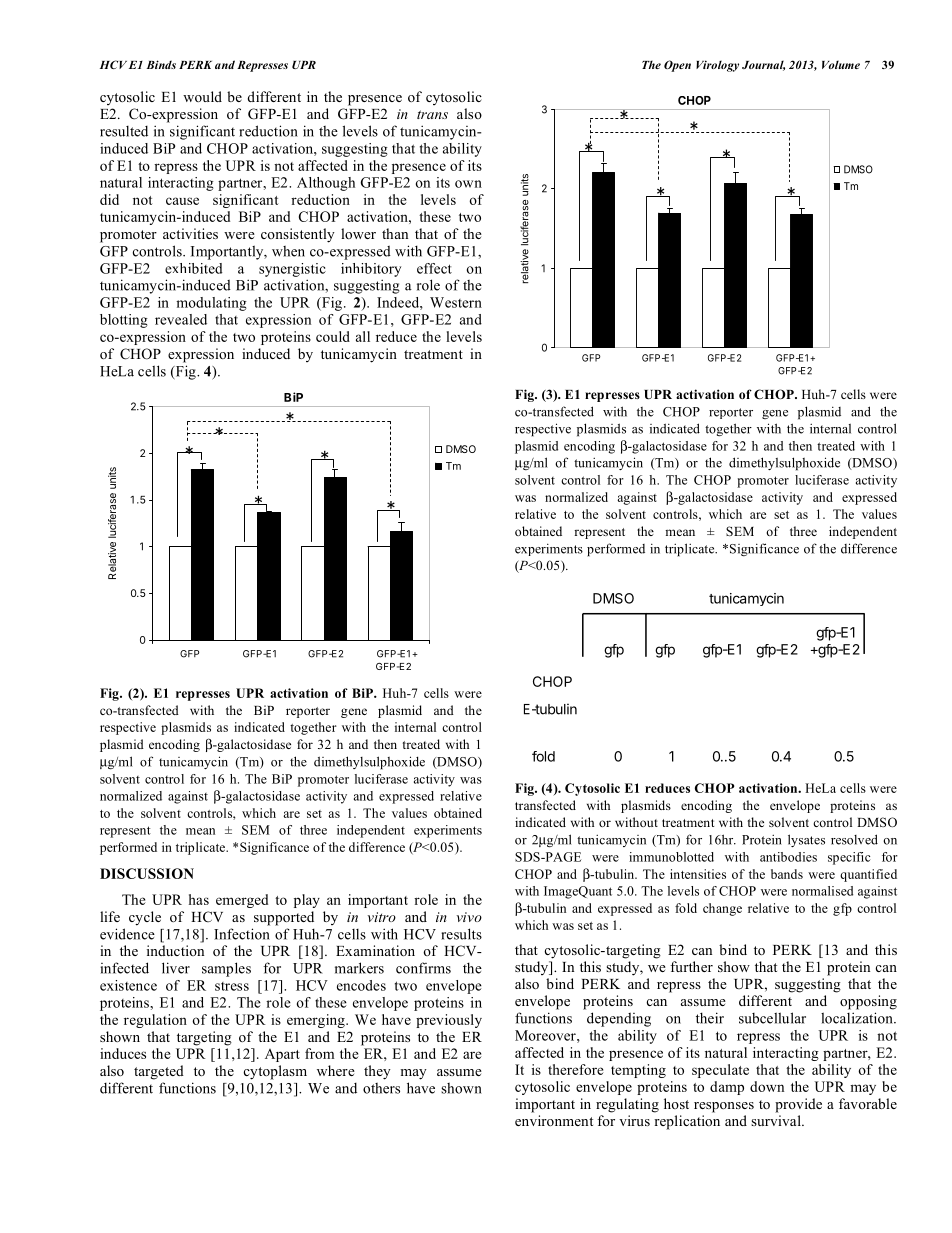  Describe the element at coordinates (181, 319) in the page. I see `revealed` at that location.
